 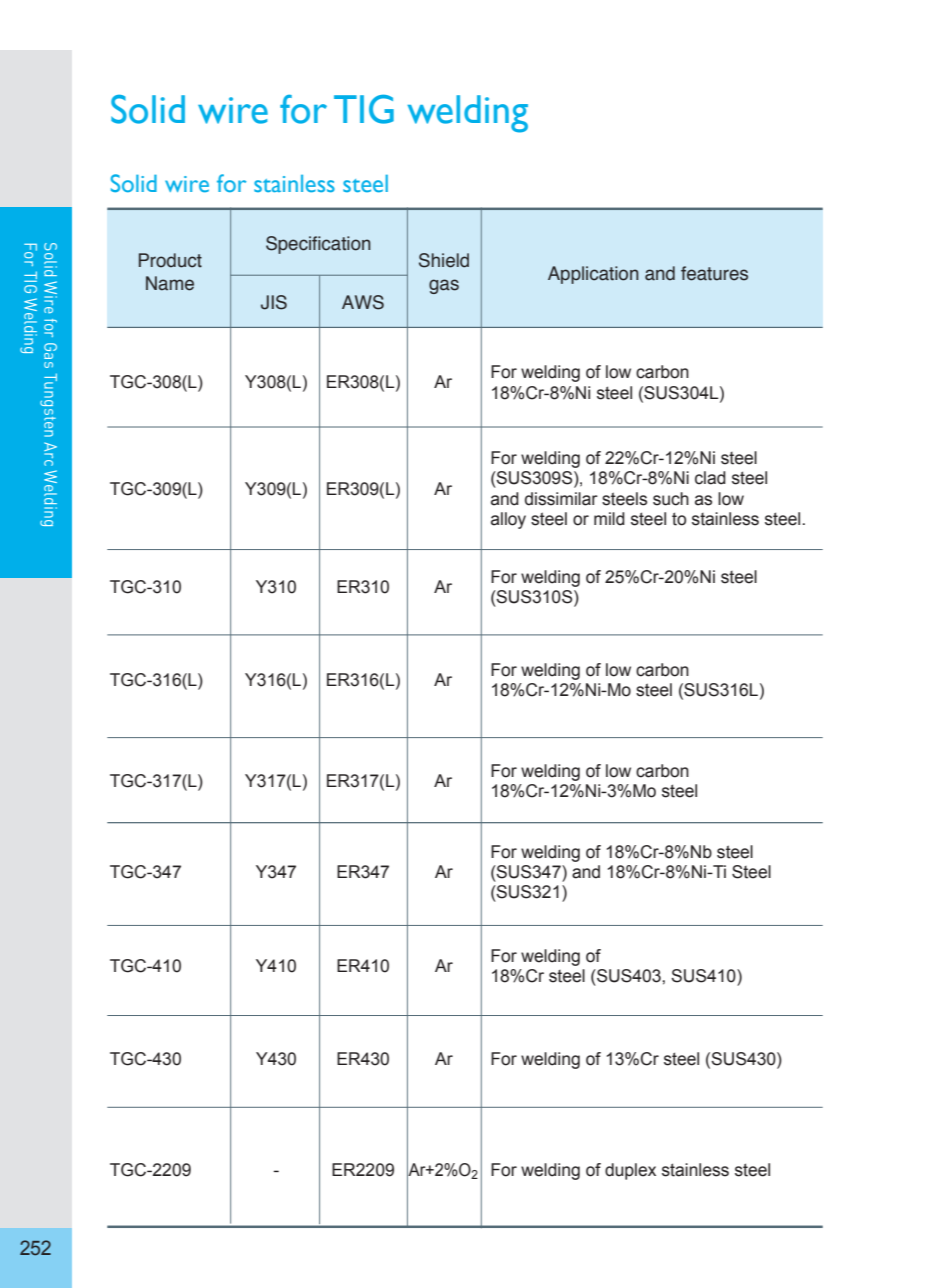 I want to click on duplex, so click(x=630, y=1171).
